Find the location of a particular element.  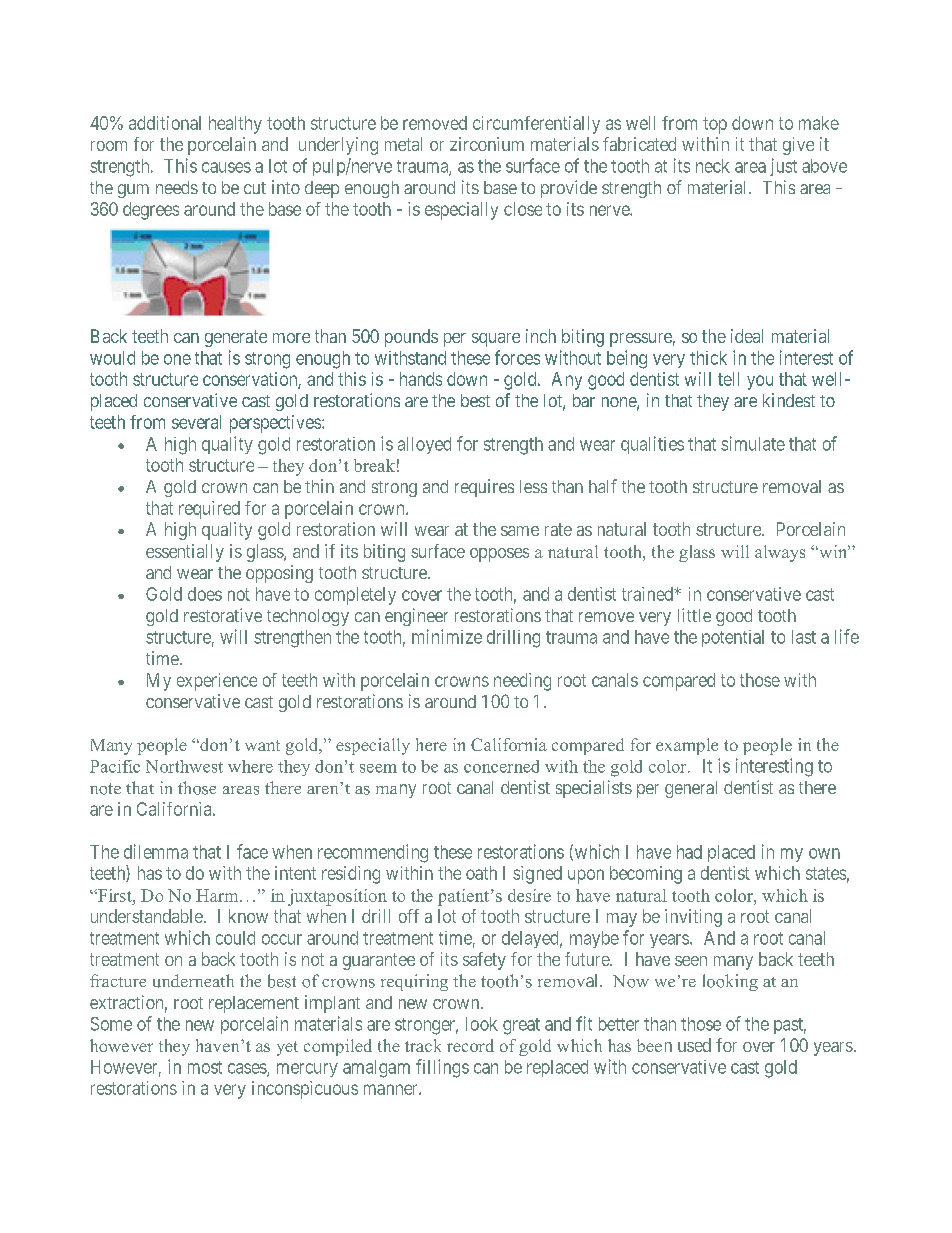

several is located at coordinates (196, 422).
